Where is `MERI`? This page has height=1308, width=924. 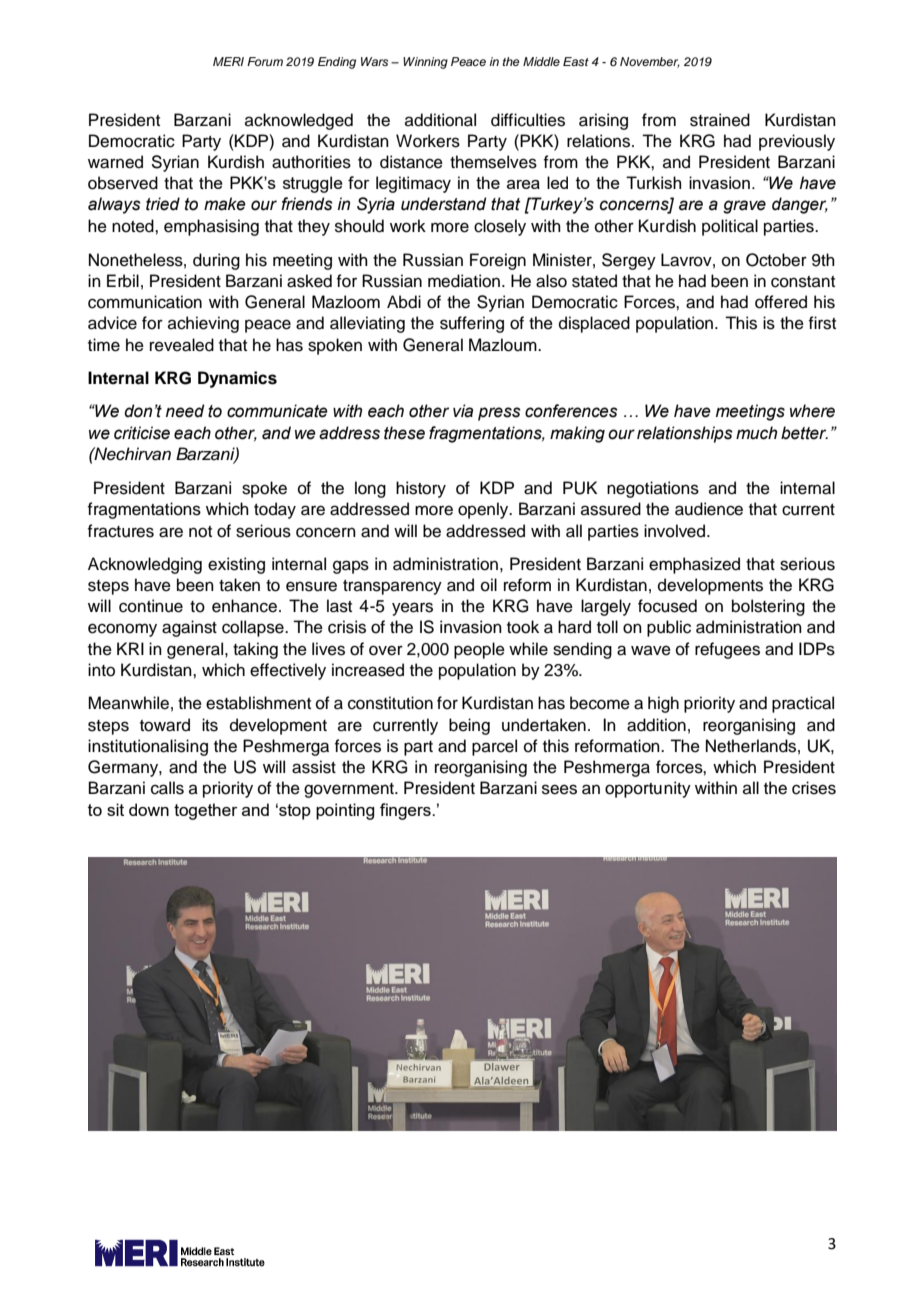 MERI is located at coordinates (228, 61).
